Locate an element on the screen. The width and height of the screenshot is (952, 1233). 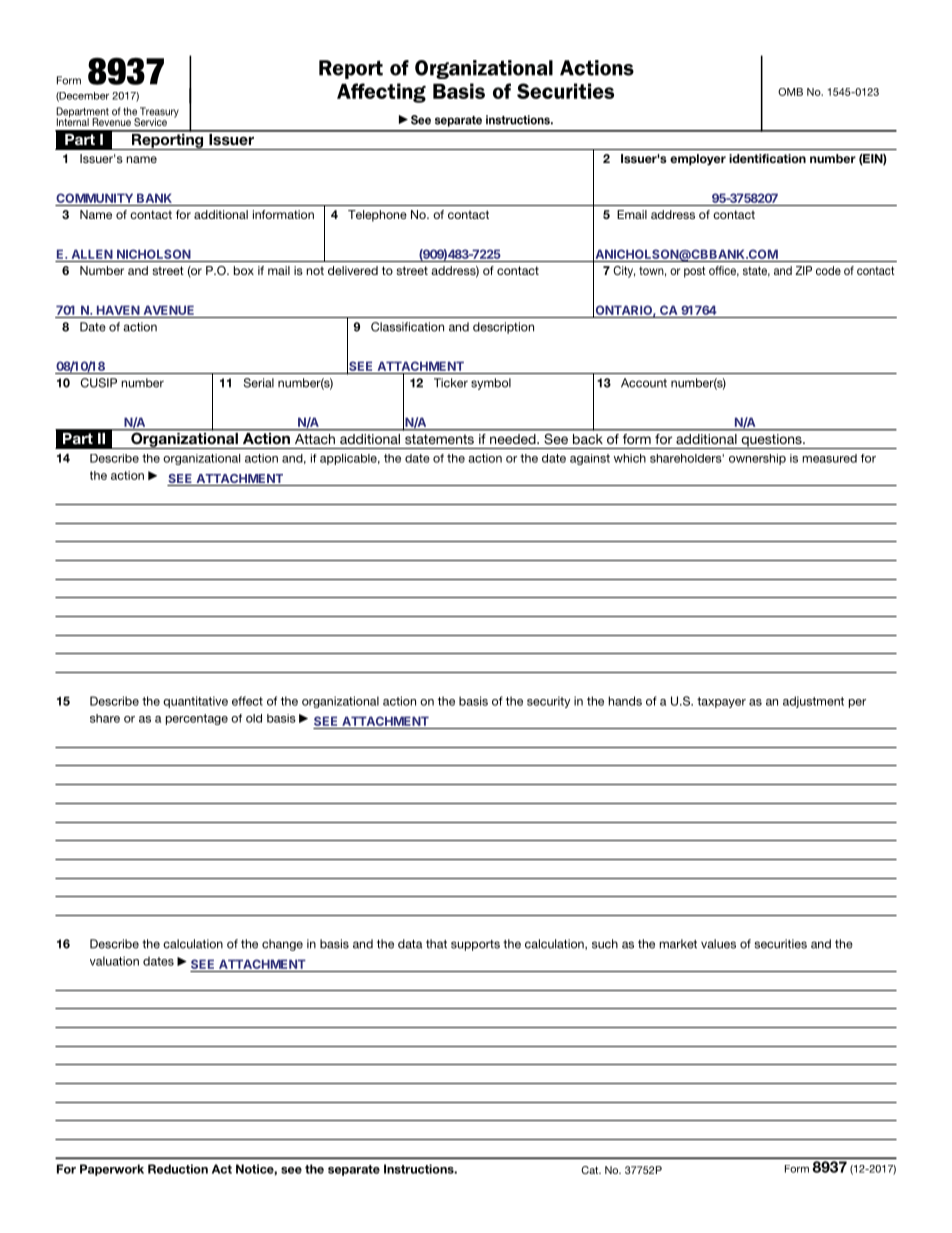
Reduction is located at coordinates (178, 1169).
